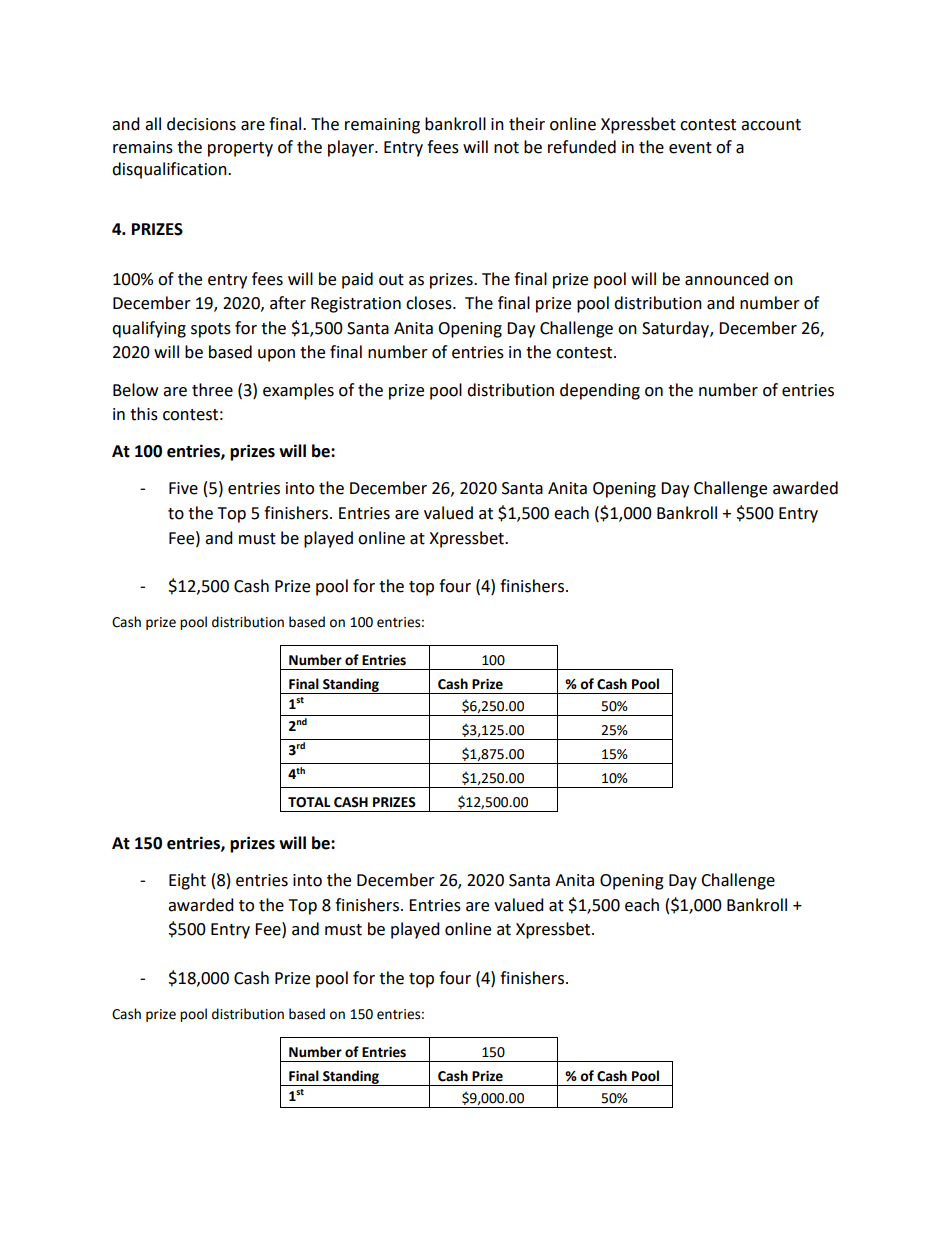  Describe the element at coordinates (298, 391) in the screenshot. I see `examples` at that location.
